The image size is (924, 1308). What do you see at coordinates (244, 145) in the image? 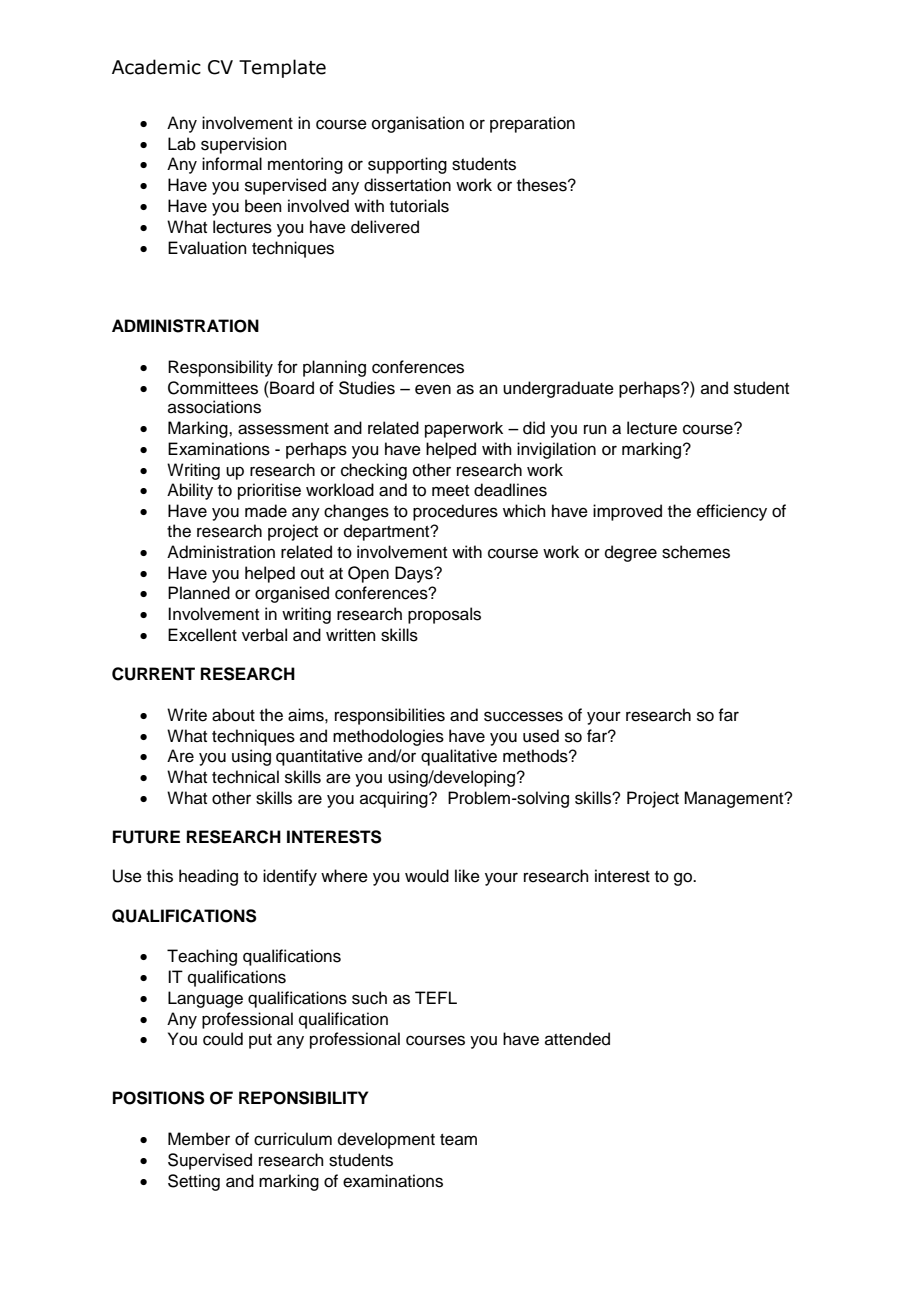
I see `supervision` at bounding box center [244, 145].
